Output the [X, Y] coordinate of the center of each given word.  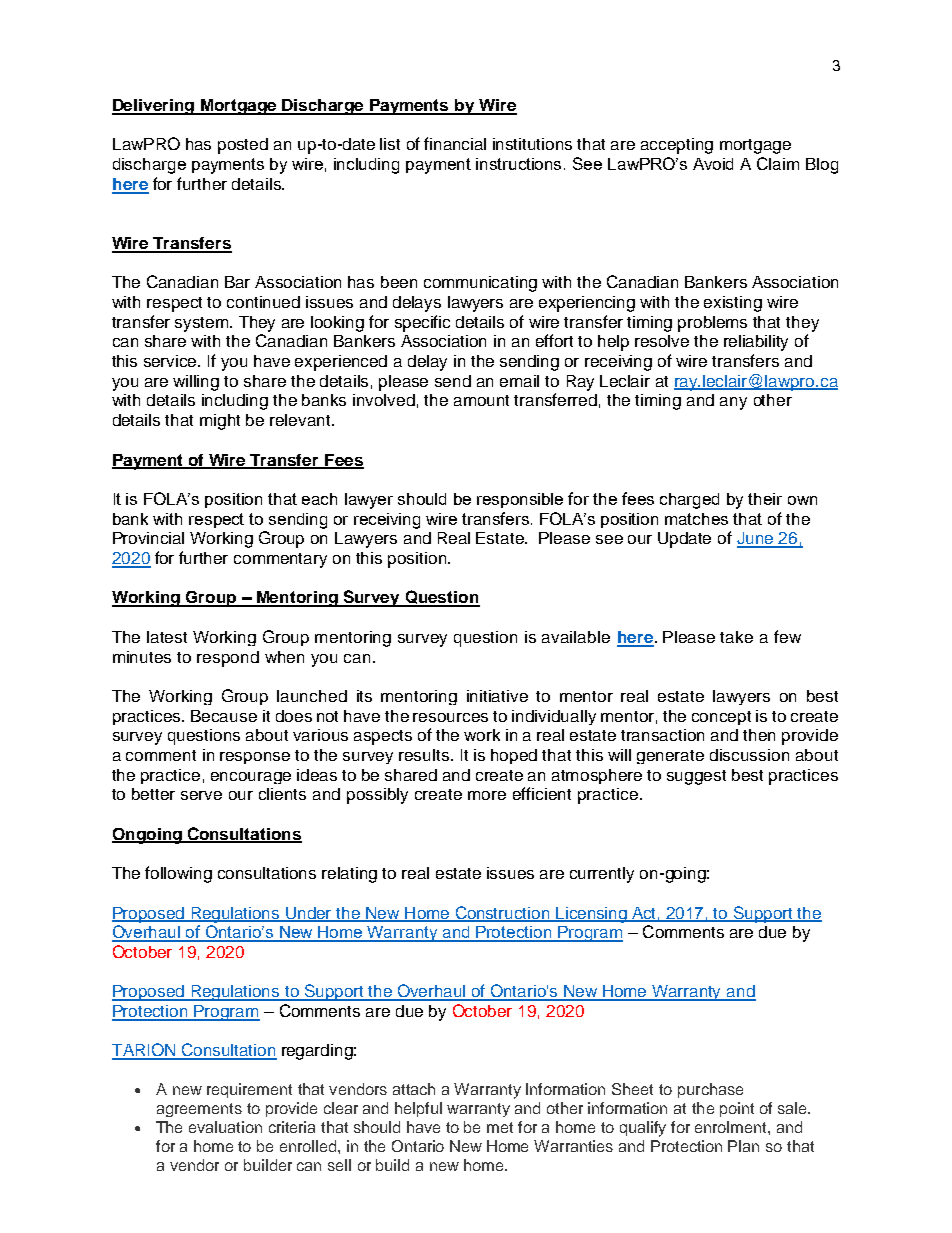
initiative [497, 696]
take [736, 637]
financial [455, 143]
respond [228, 659]
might [220, 422]
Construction [502, 913]
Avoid [713, 164]
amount [481, 400]
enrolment [732, 1127]
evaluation [225, 1127]
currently [602, 875]
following [178, 874]
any [733, 403]
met [500, 1127]
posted [243, 146]
